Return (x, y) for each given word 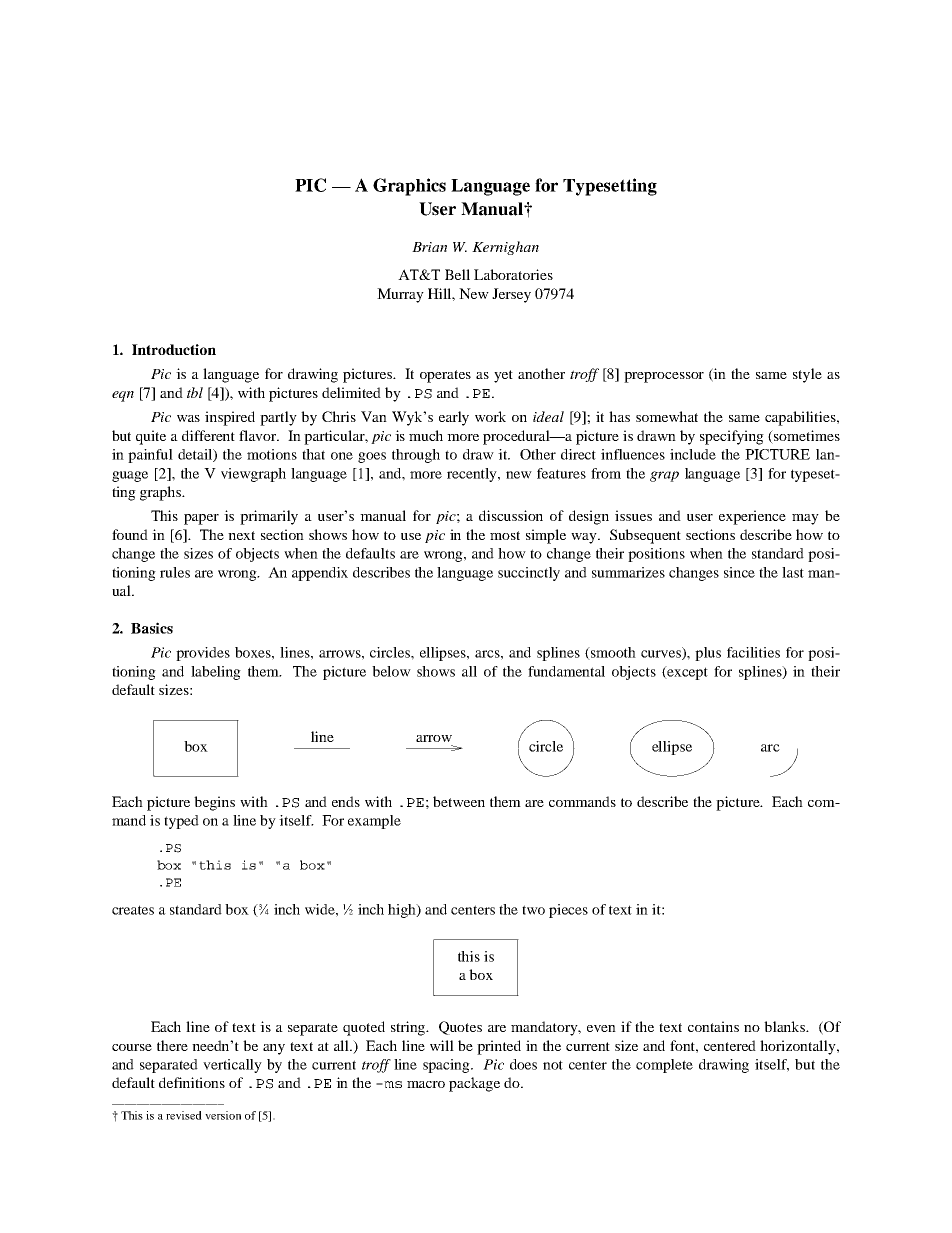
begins (214, 803)
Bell (457, 274)
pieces (568, 911)
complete (664, 1066)
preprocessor (664, 377)
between (459, 801)
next (241, 535)
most (505, 535)
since (739, 572)
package (474, 1084)
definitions (192, 1082)
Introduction (174, 349)
